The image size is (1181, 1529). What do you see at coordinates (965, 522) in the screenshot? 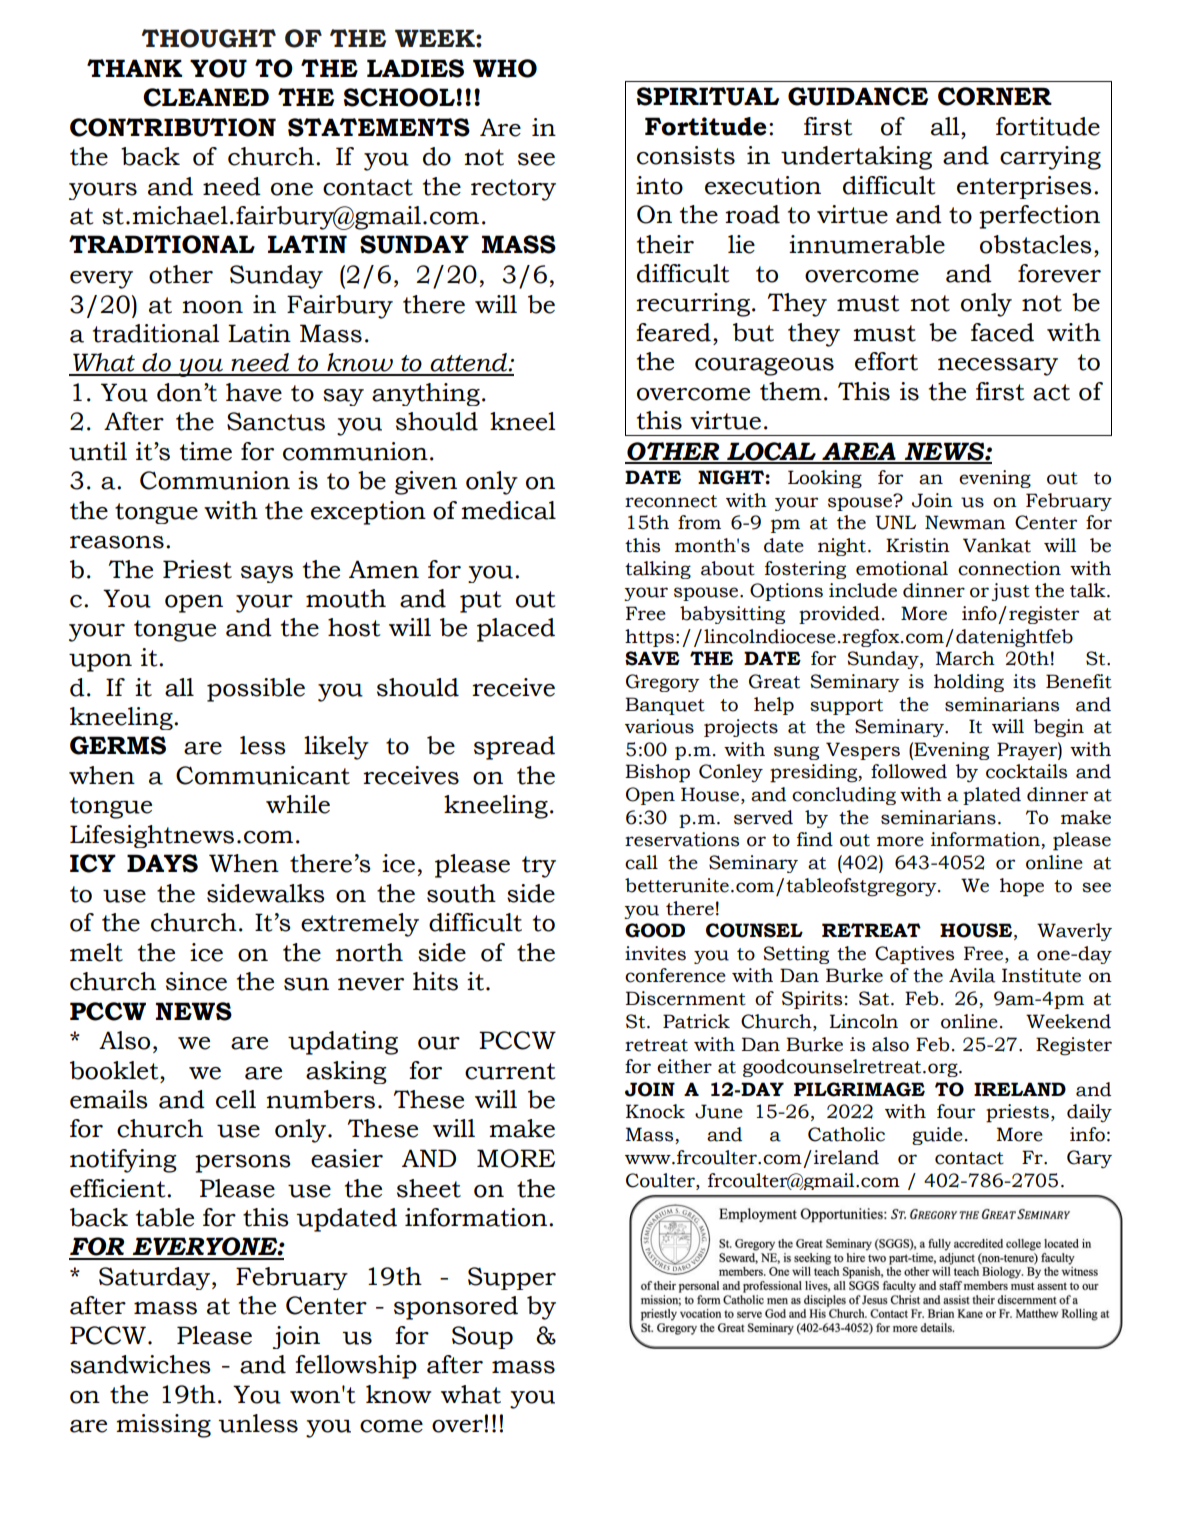
I see `Newman` at bounding box center [965, 522].
